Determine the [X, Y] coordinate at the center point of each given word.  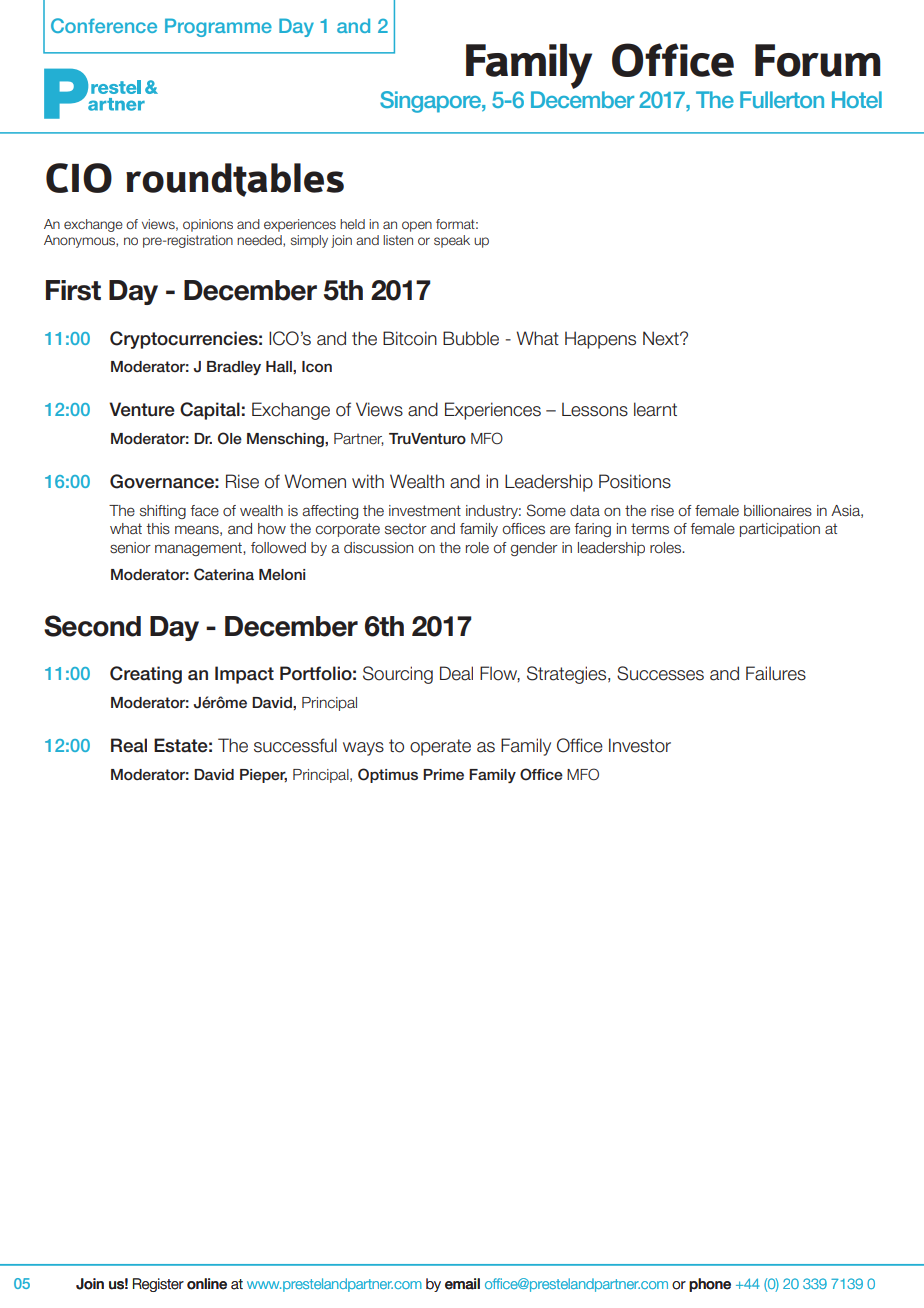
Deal [456, 673]
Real [129, 745]
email [462, 1284]
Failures [776, 673]
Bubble [471, 338]
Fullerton [782, 99]
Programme [218, 27]
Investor [640, 745]
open [417, 226]
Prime [443, 774]
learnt [655, 409]
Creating [146, 675]
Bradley [234, 368]
